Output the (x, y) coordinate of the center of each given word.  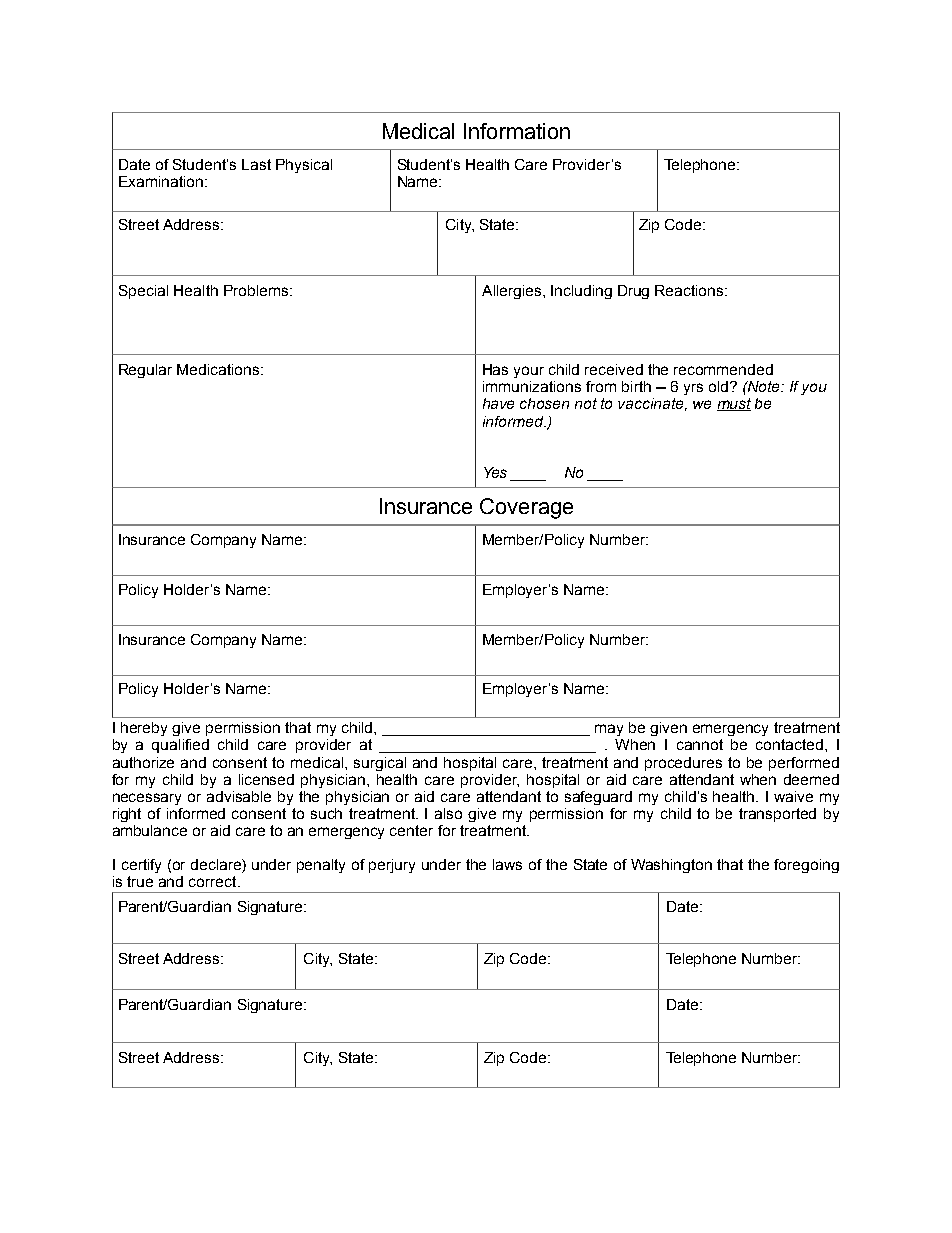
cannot (700, 744)
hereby (144, 729)
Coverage (526, 508)
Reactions (690, 290)
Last (256, 164)
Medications (219, 369)
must (734, 404)
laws (507, 864)
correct (214, 881)
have (498, 403)
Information (517, 131)
